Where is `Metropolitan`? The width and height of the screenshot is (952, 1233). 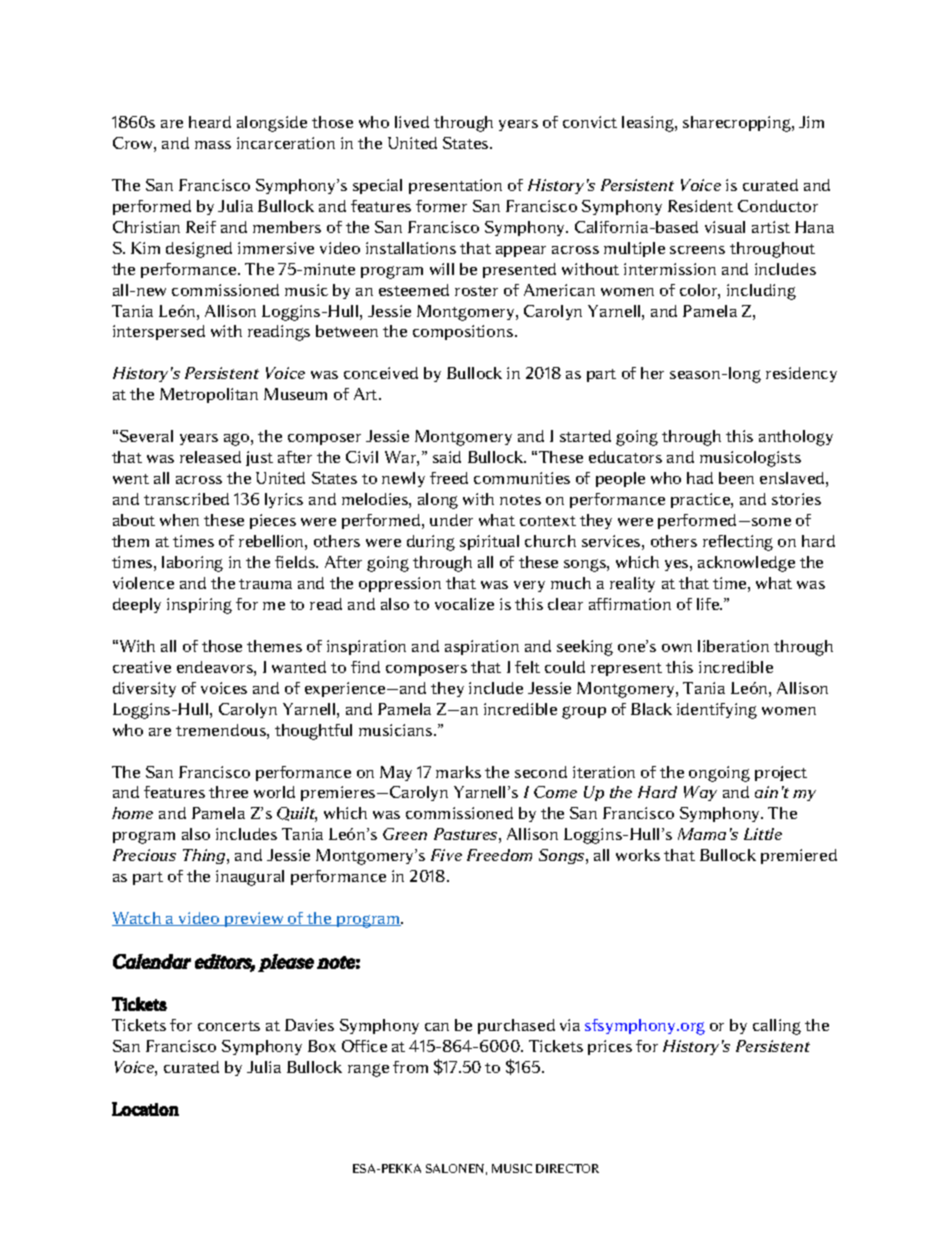
Metropolitan is located at coordinates (209, 395).
